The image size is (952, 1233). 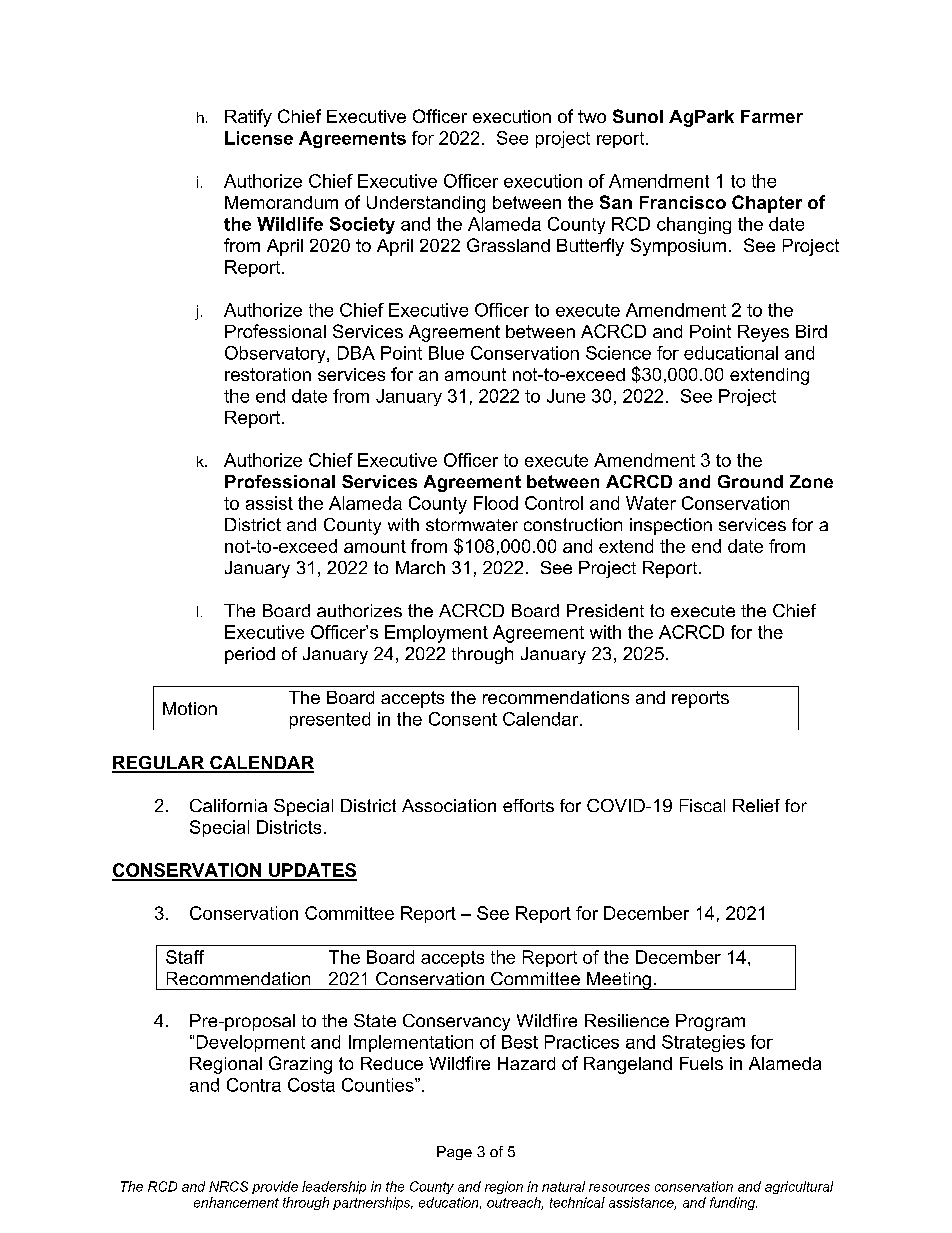 What do you see at coordinates (763, 333) in the screenshot?
I see `Reyes` at bounding box center [763, 333].
